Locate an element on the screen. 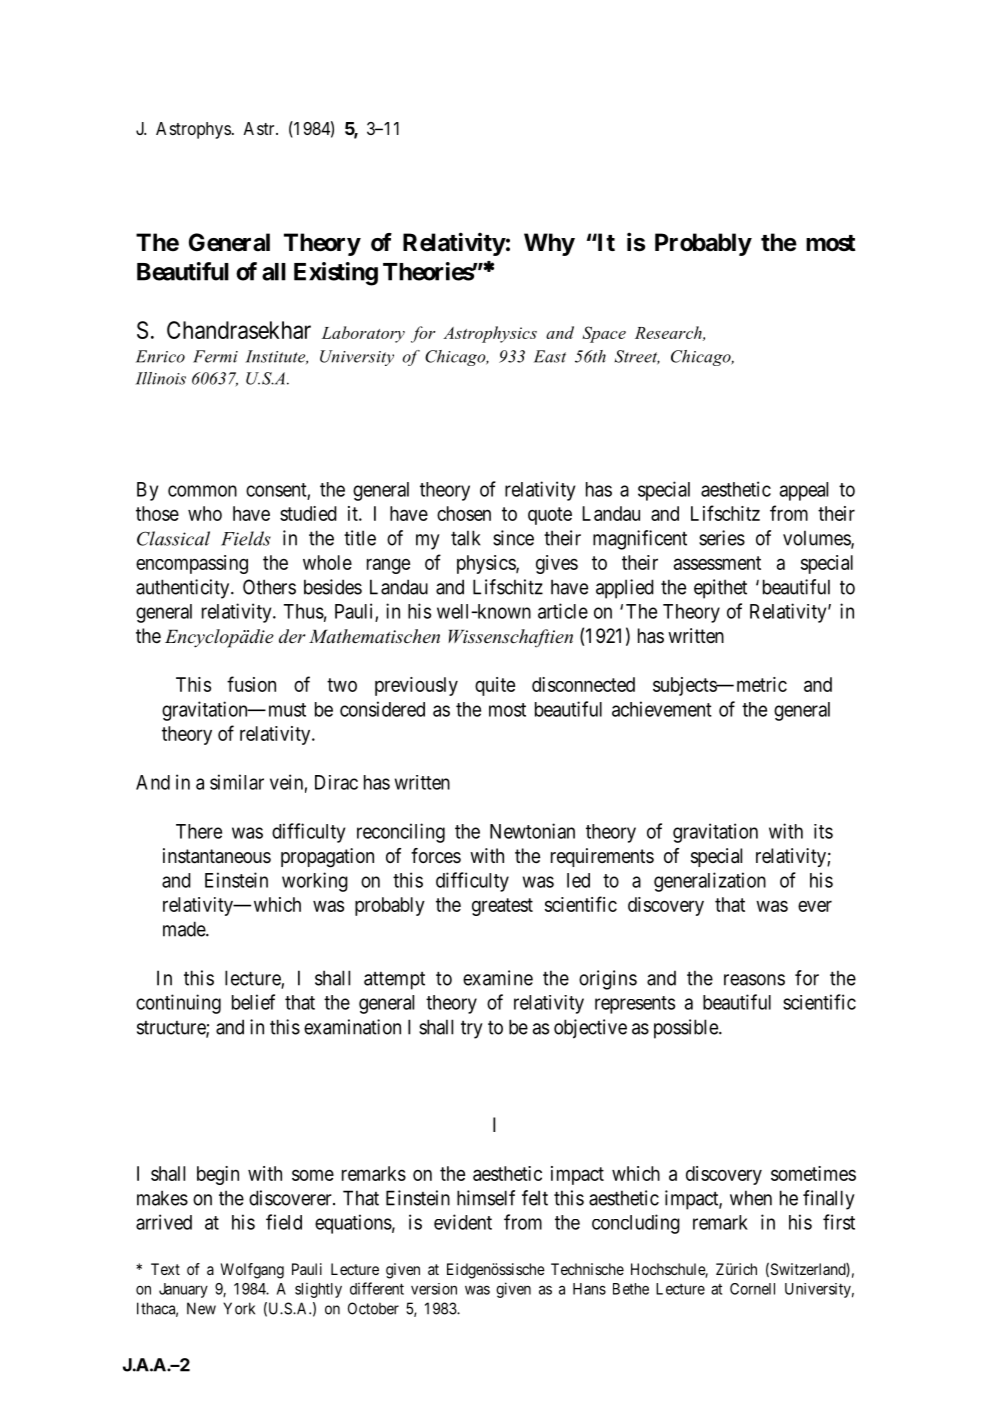 The image size is (991, 1408). Why is located at coordinates (549, 244).
